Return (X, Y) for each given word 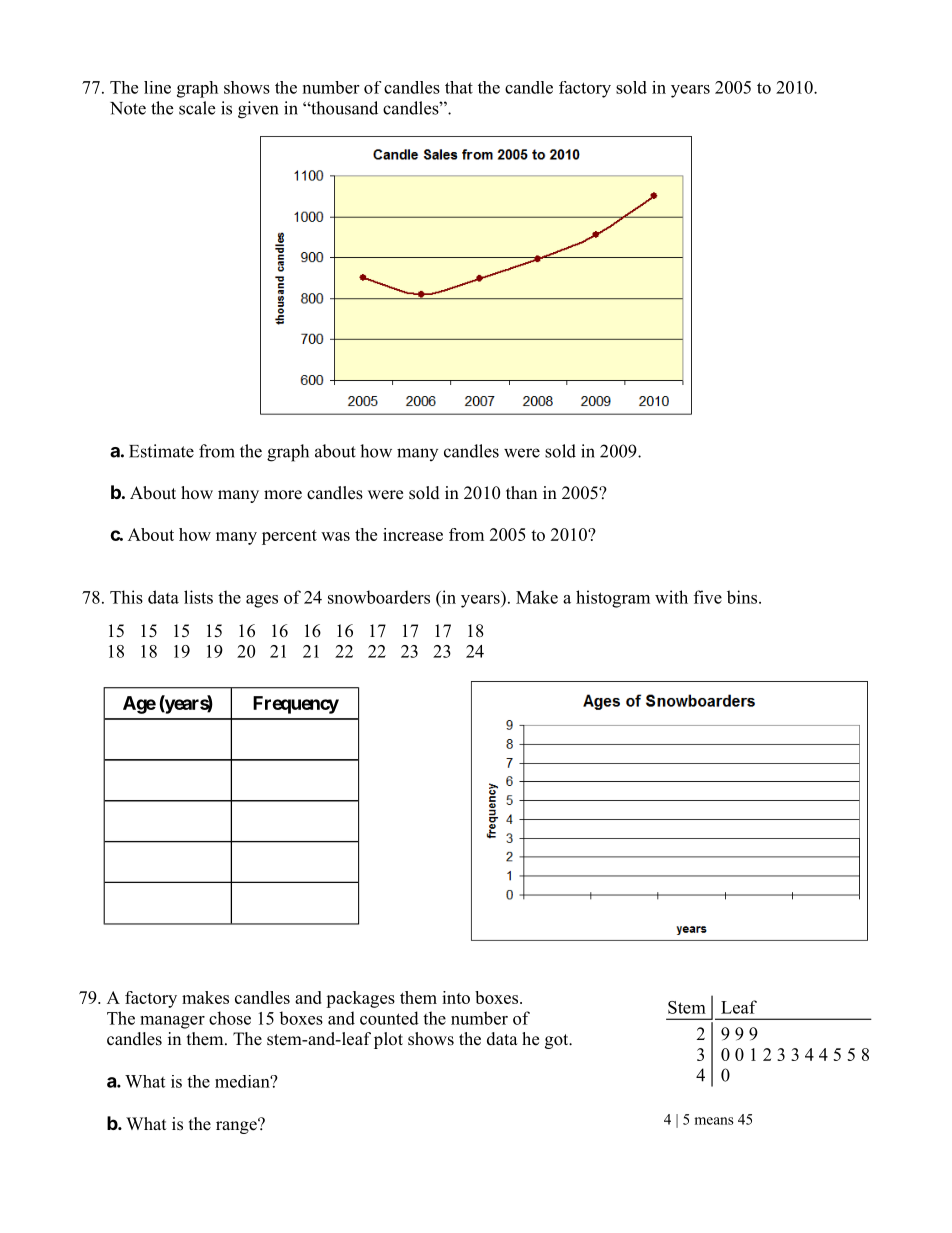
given (258, 110)
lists (198, 597)
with (671, 597)
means (714, 1121)
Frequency (296, 705)
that (459, 87)
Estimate (161, 451)
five (708, 597)
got (558, 1041)
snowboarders (379, 597)
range (237, 1126)
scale (197, 108)
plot (388, 1040)
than (521, 492)
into (456, 997)
